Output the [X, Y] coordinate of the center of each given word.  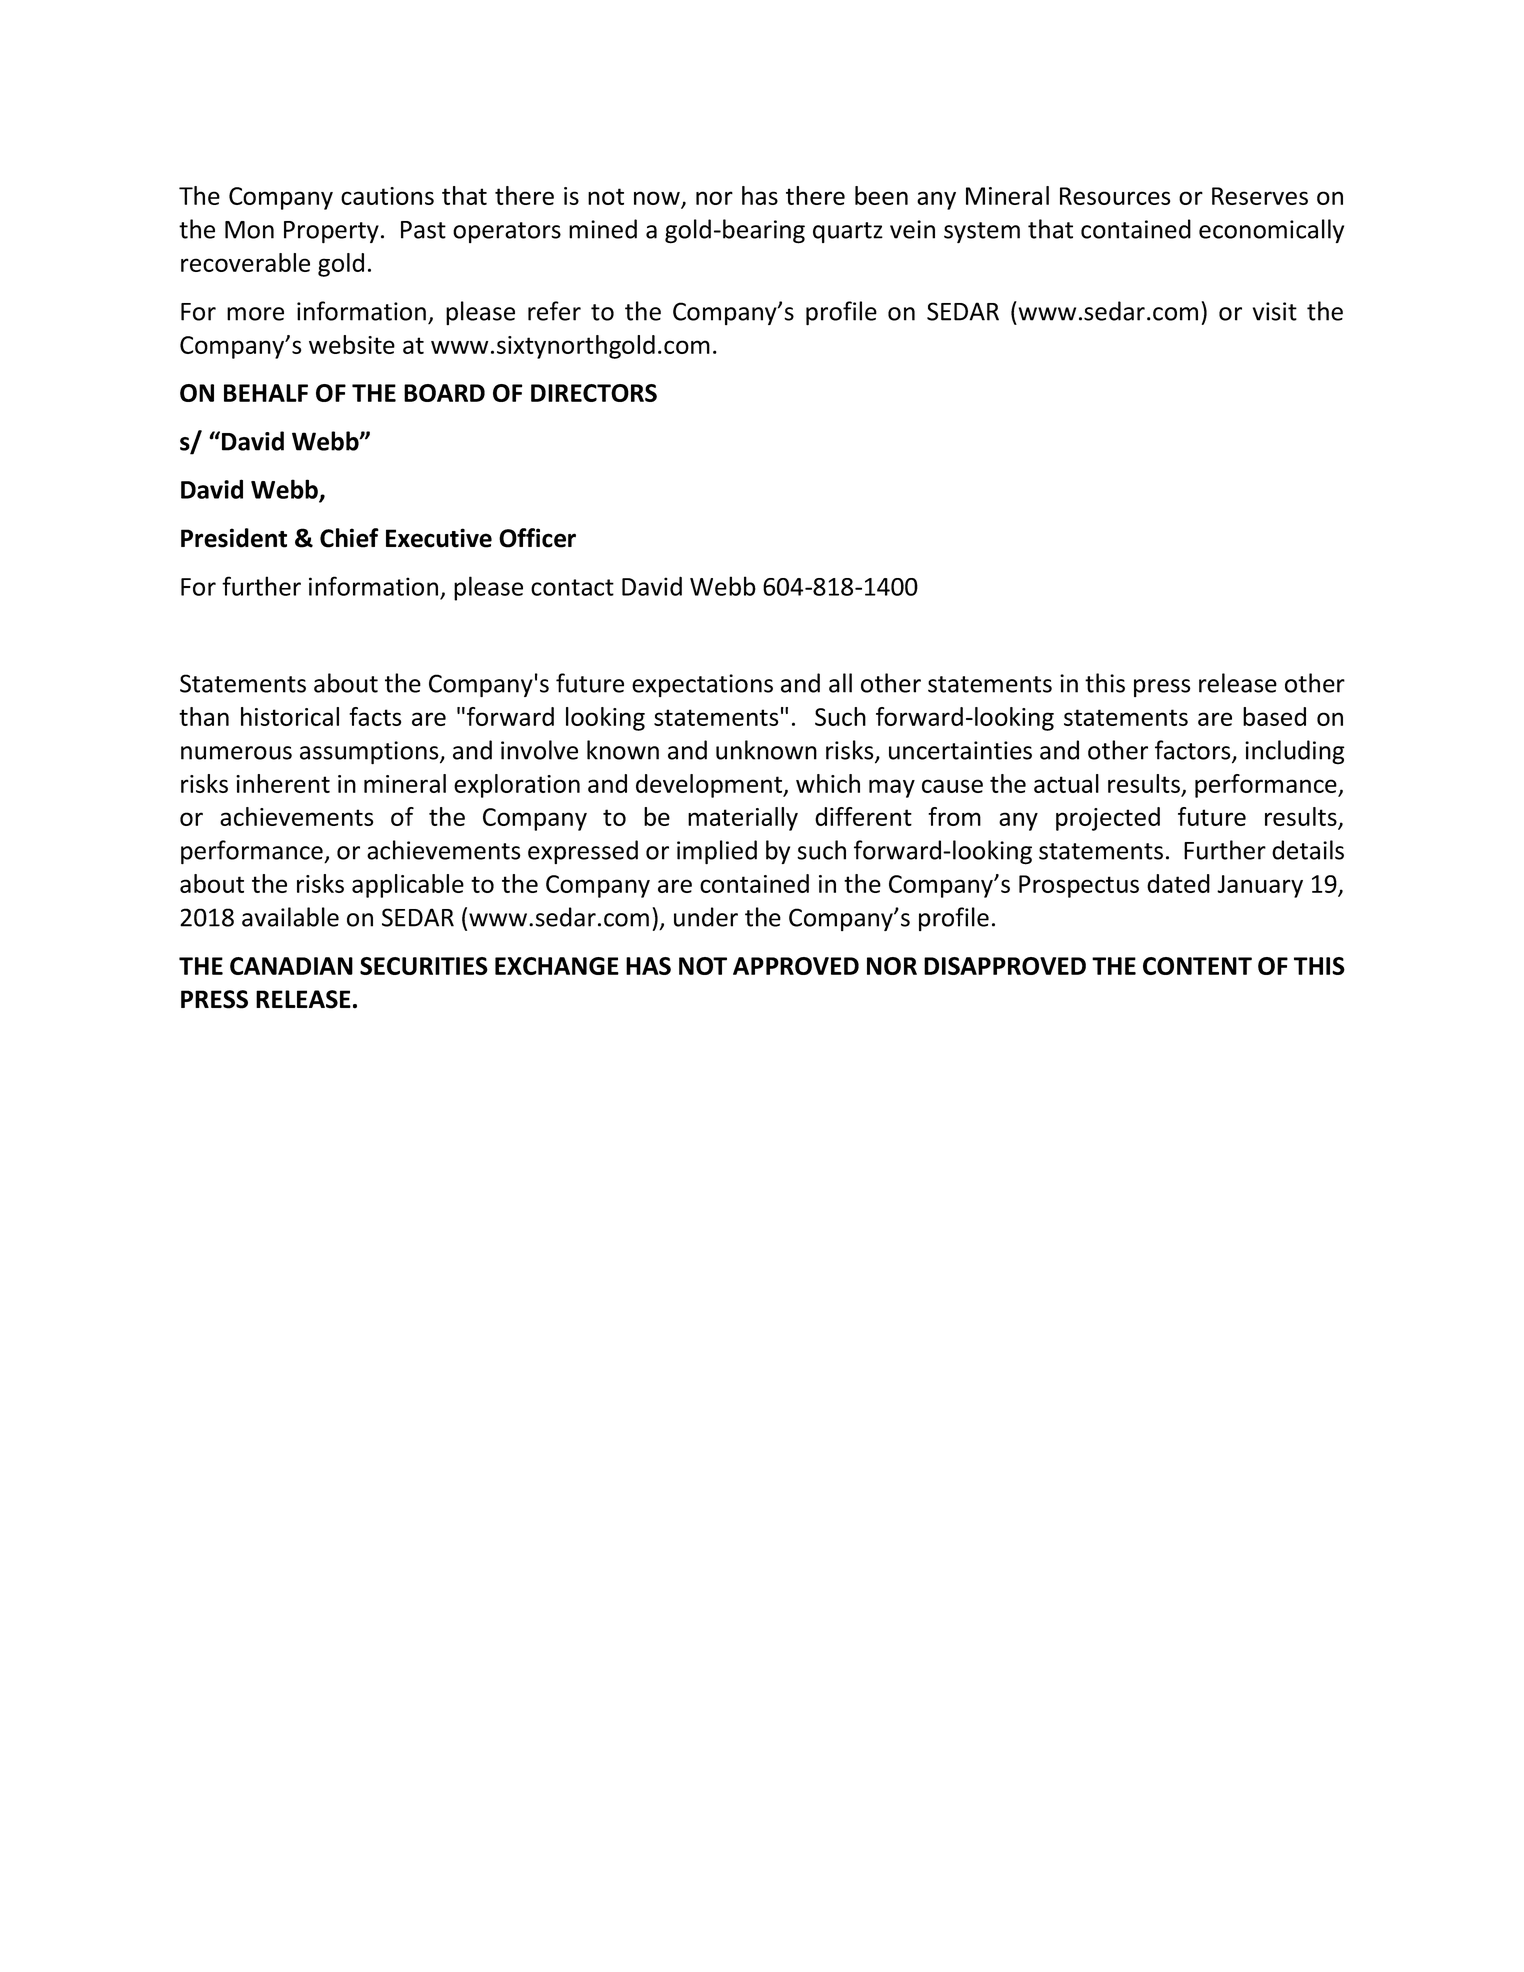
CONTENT [1197, 966]
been [881, 195]
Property [331, 232]
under [706, 917]
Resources [1115, 196]
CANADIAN [291, 966]
